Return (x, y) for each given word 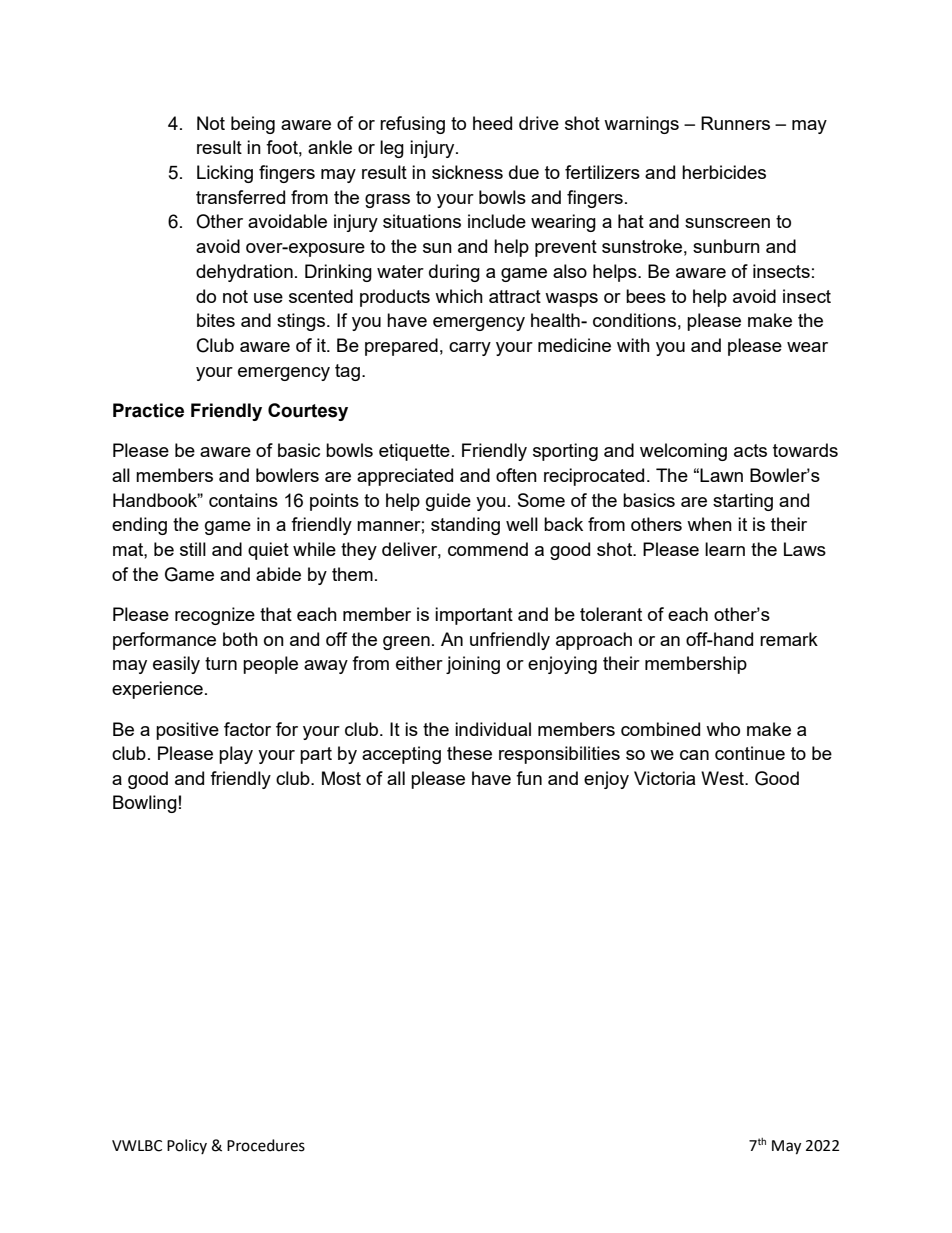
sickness (467, 172)
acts (750, 450)
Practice (148, 410)
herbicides (724, 172)
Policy (187, 1146)
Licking (225, 174)
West (723, 778)
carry (470, 349)
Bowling (145, 804)
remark (789, 639)
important (474, 616)
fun (529, 778)
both (240, 639)
